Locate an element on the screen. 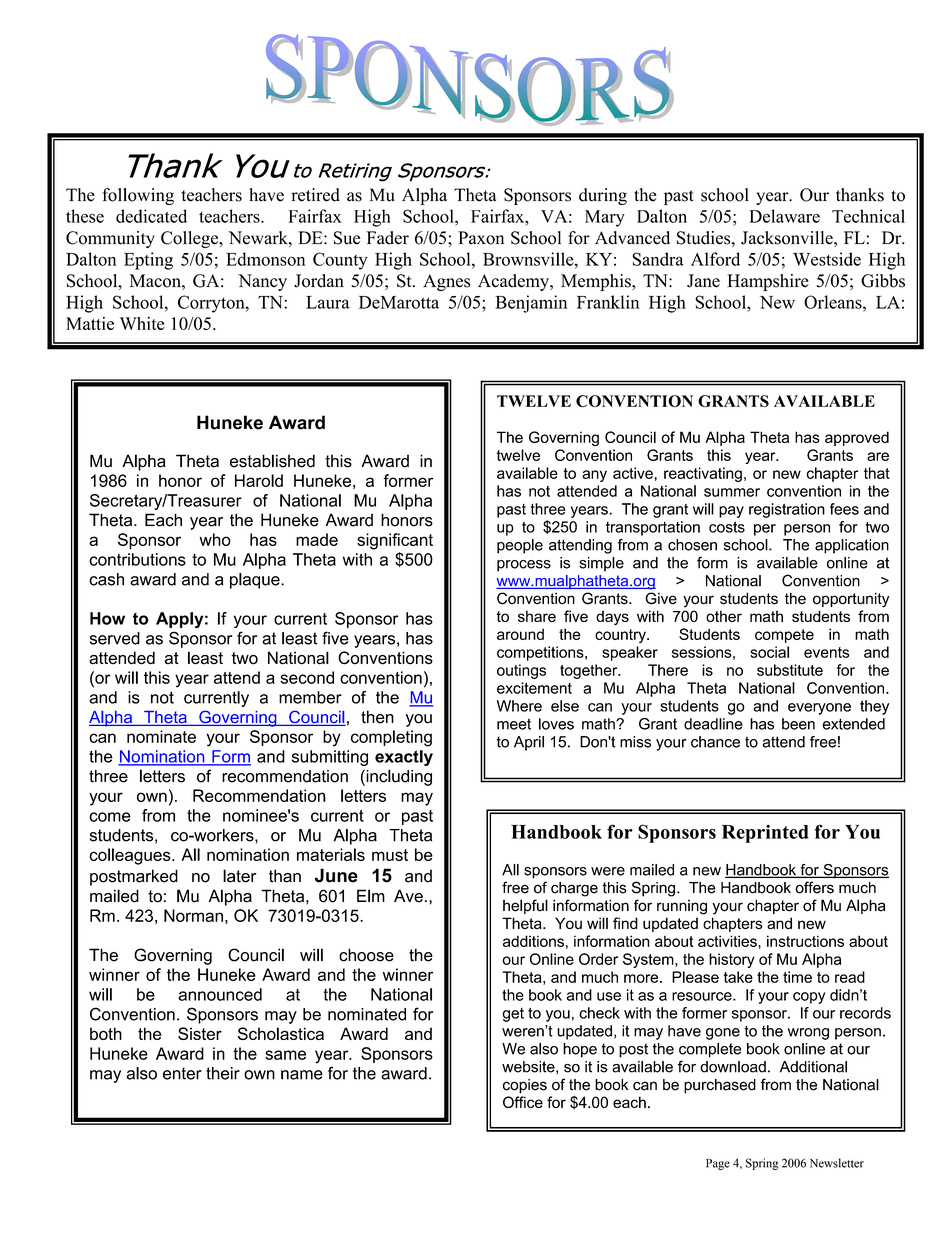  offers is located at coordinates (815, 887).
